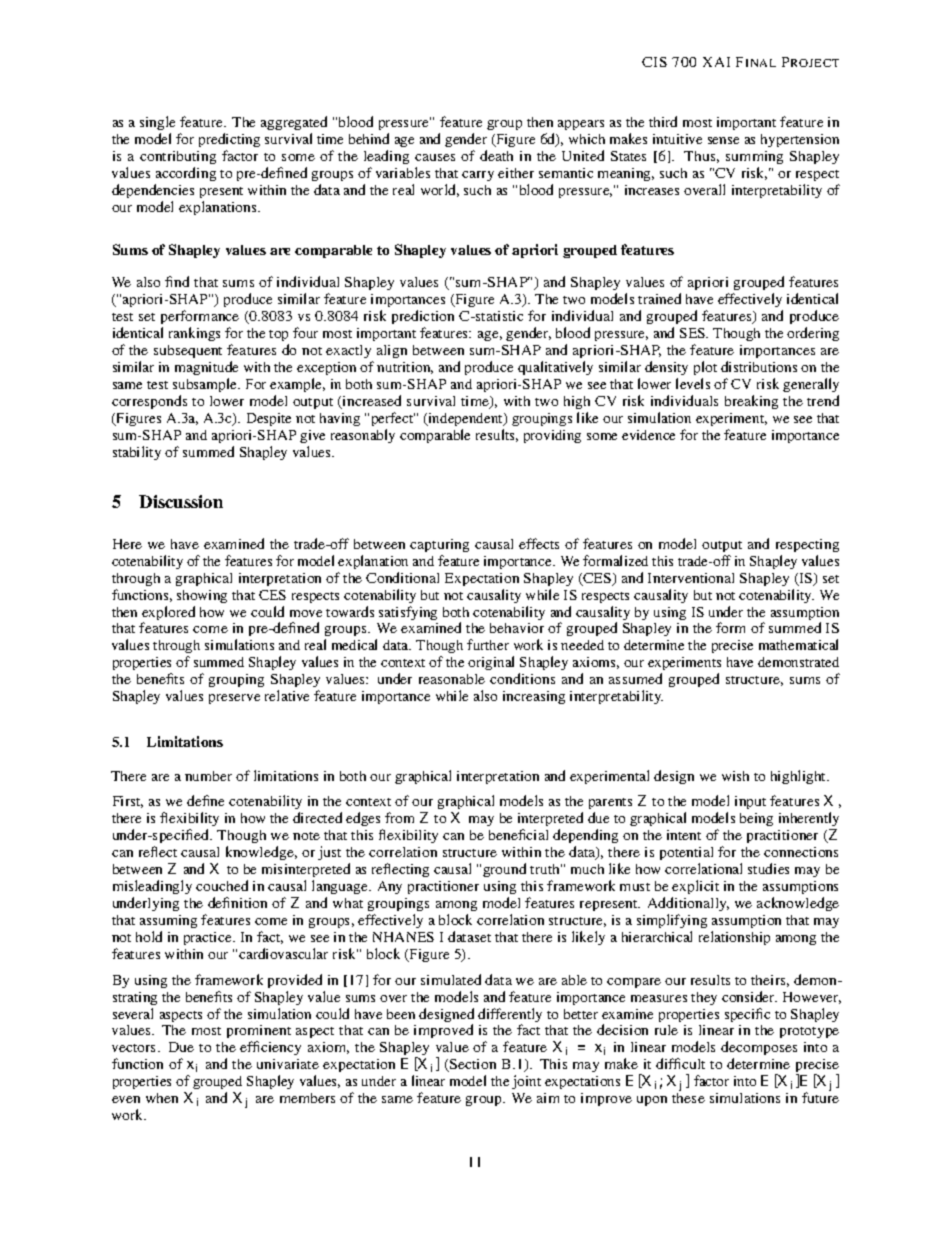 The height and width of the image is (1233, 952). Describe the element at coordinates (754, 157) in the image. I see `summing` at that location.
